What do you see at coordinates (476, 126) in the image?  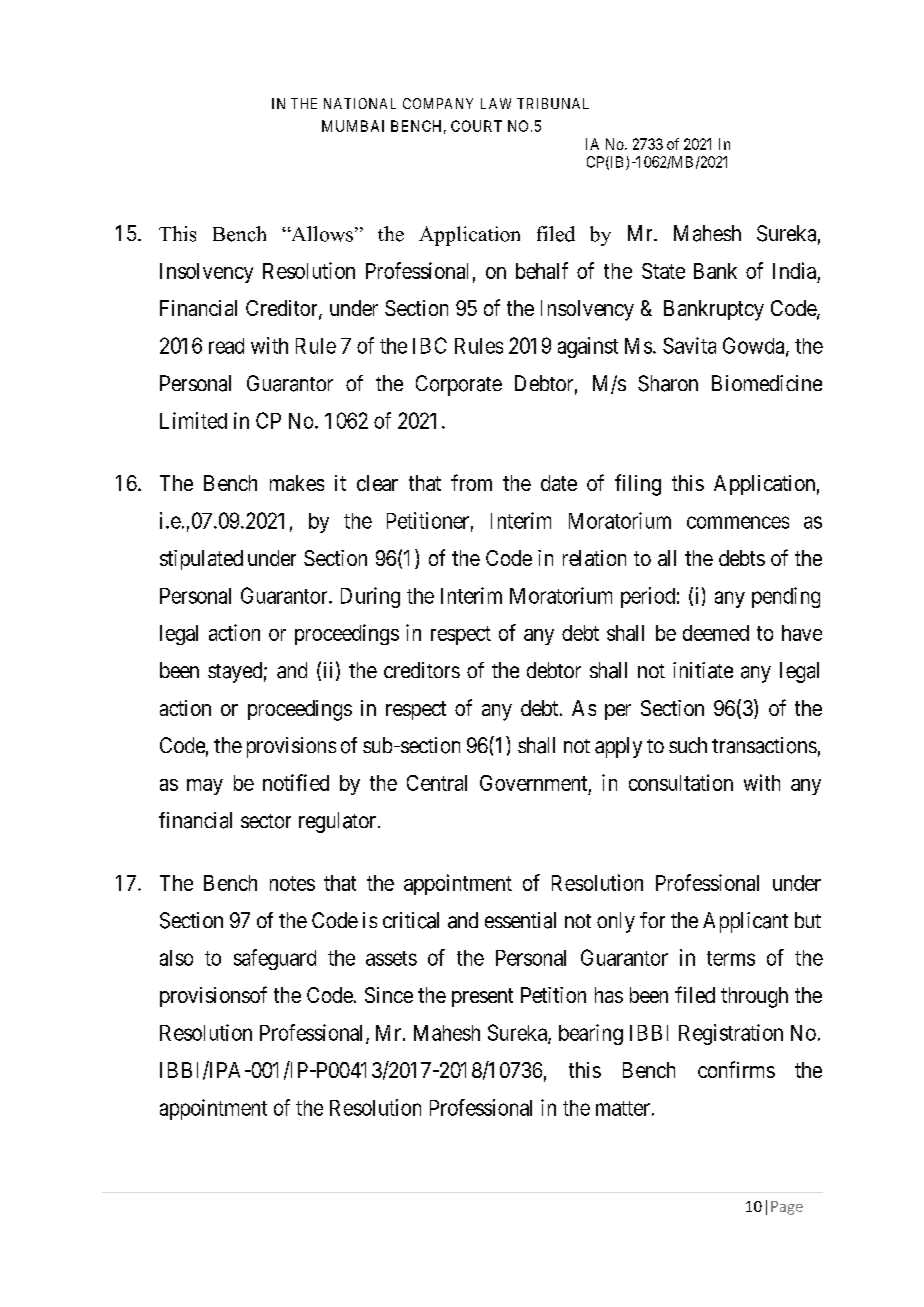 I see `COURT` at bounding box center [476, 126].
